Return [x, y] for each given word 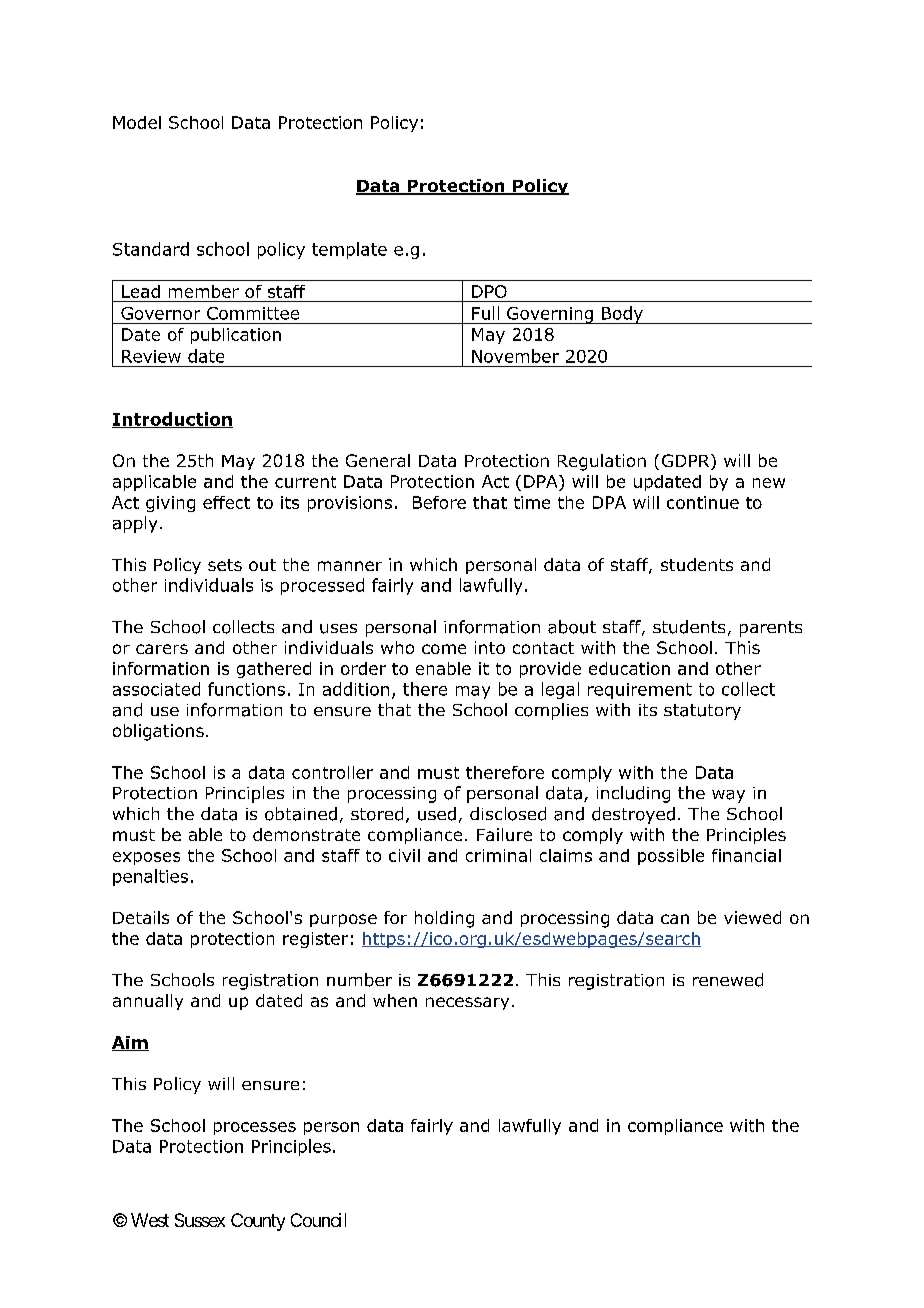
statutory [702, 712]
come [444, 649]
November [515, 356]
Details [141, 917]
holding [444, 919]
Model [137, 122]
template [349, 250]
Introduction [172, 420]
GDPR [687, 462]
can [675, 919]
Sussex [200, 1220]
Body [622, 315]
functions [246, 689]
